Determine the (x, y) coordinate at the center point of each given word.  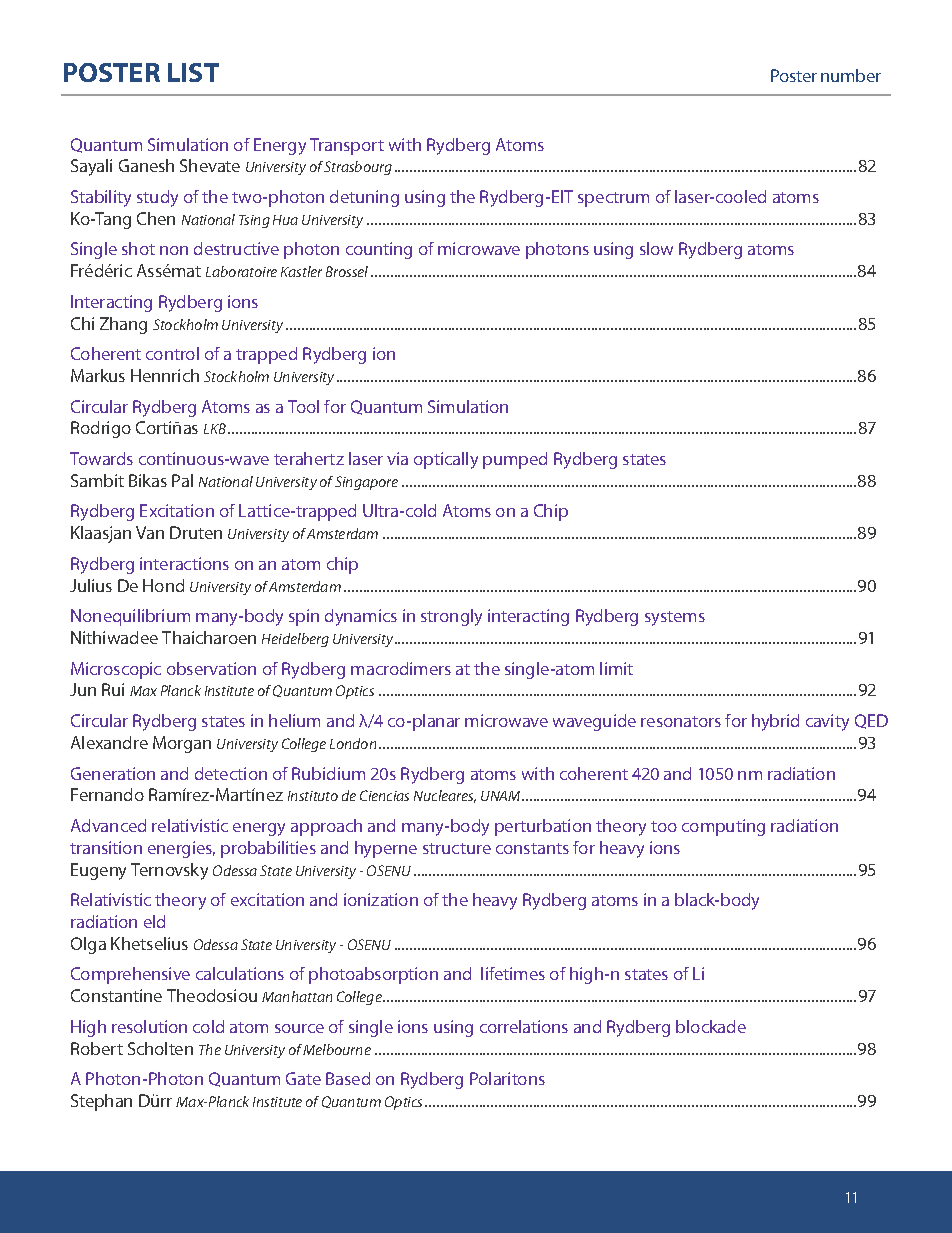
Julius (91, 585)
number (851, 75)
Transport (347, 146)
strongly (451, 617)
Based (348, 1078)
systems (675, 618)
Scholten (160, 1048)
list (193, 72)
